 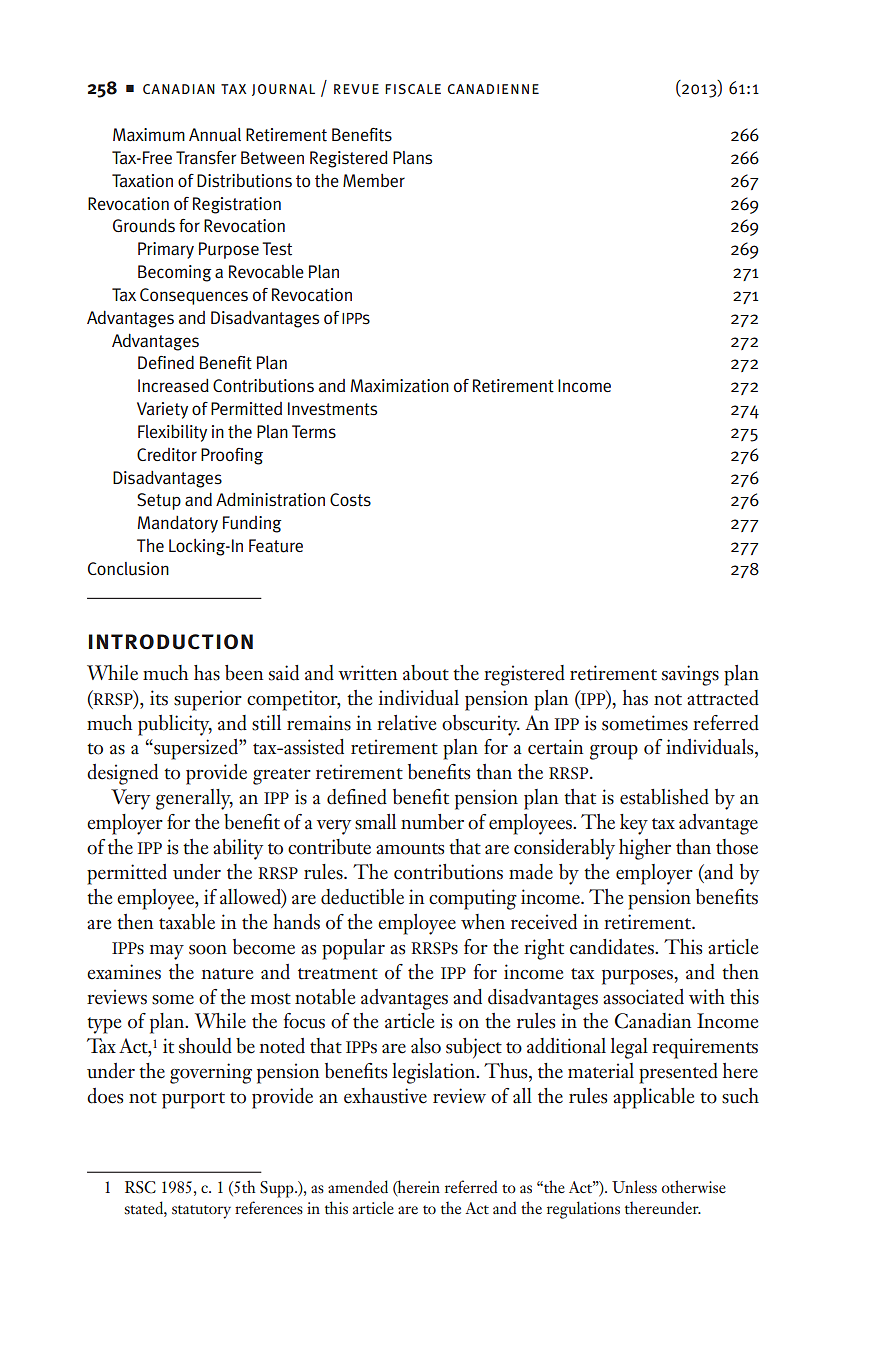 What do you see at coordinates (171, 642) in the screenshot?
I see `INTRODUCTION` at bounding box center [171, 642].
